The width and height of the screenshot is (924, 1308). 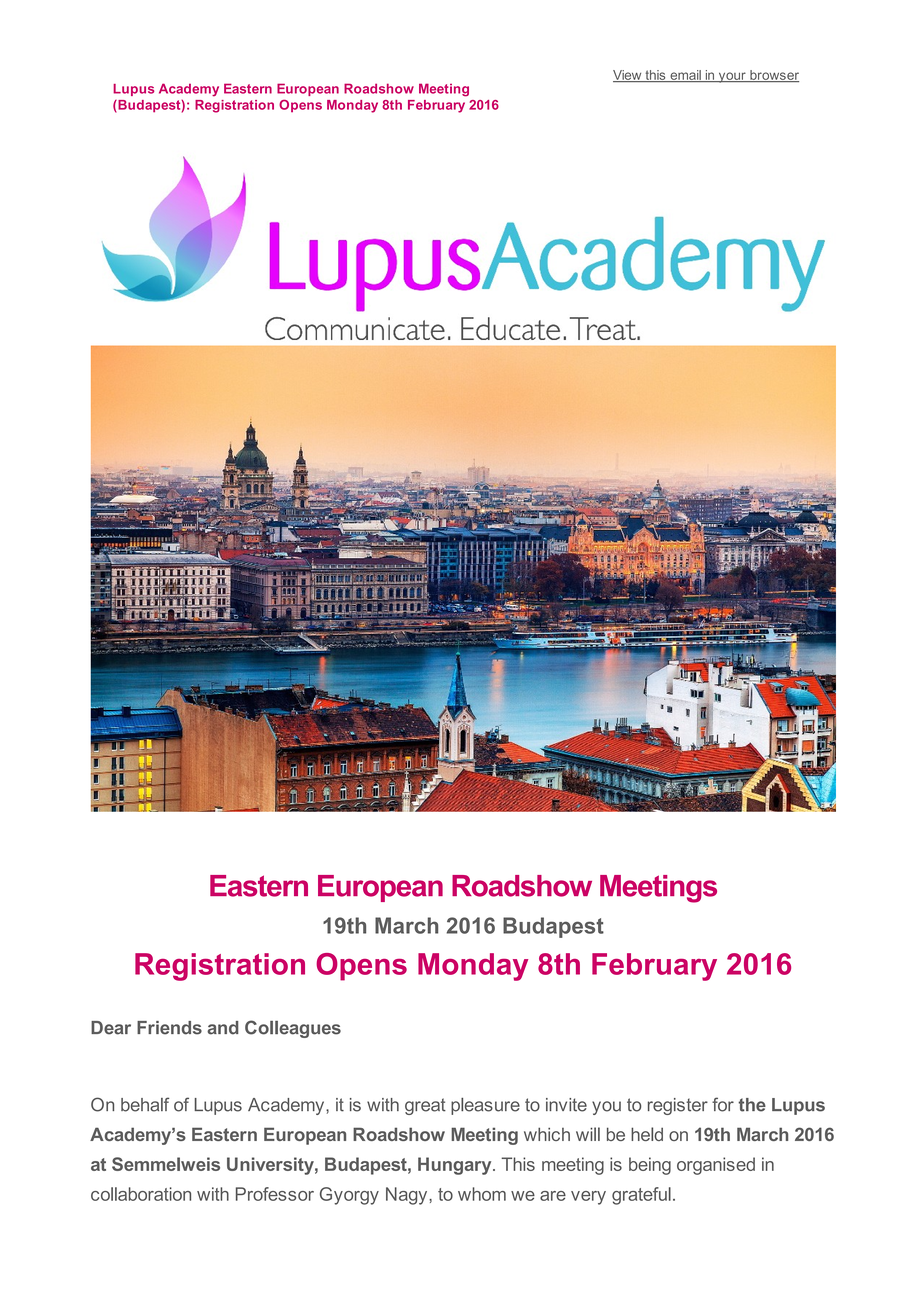 I want to click on your, so click(x=732, y=77).
